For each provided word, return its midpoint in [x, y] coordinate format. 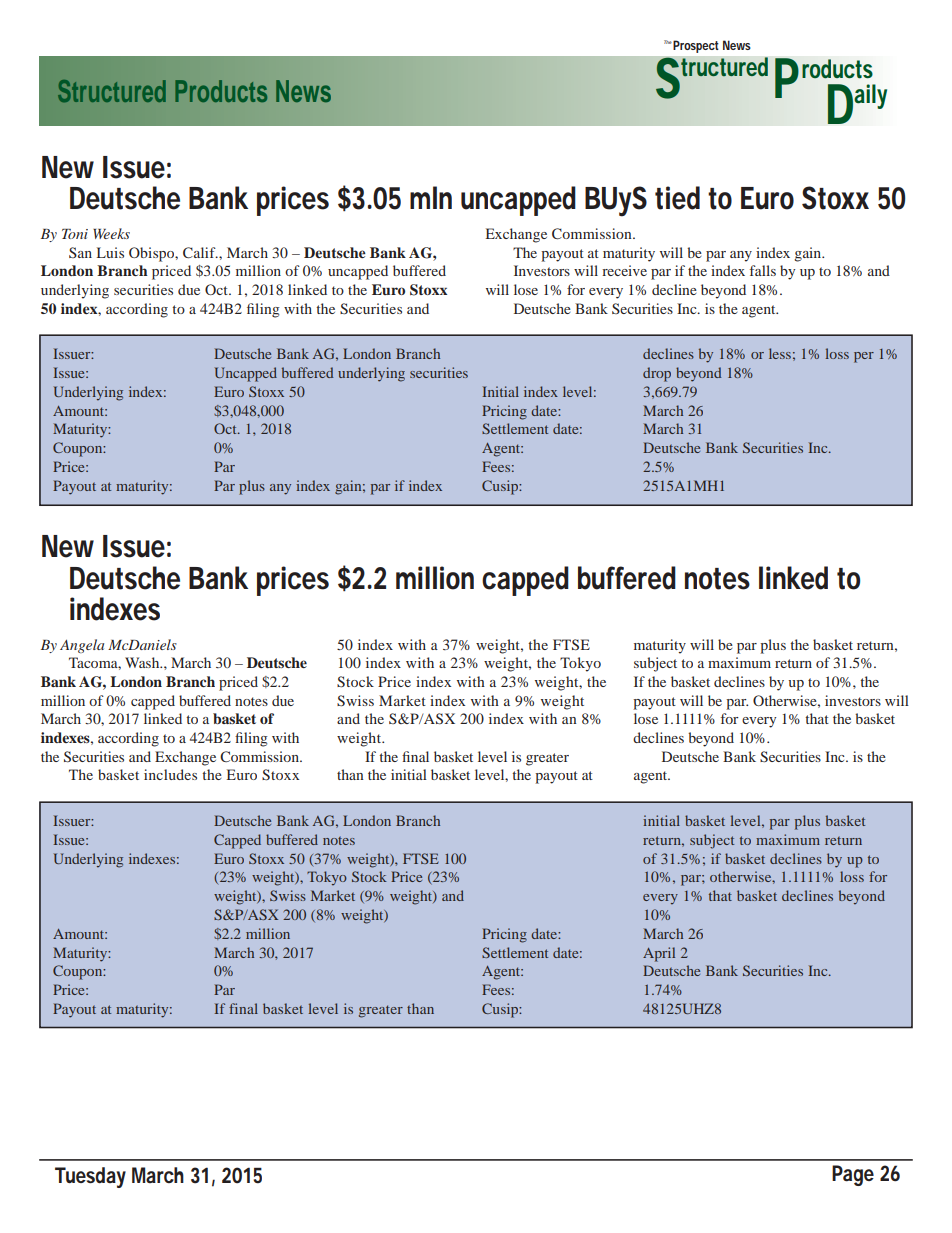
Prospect [695, 47]
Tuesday [90, 1177]
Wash [143, 662]
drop [657, 374]
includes [170, 774]
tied [677, 198]
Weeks [111, 233]
